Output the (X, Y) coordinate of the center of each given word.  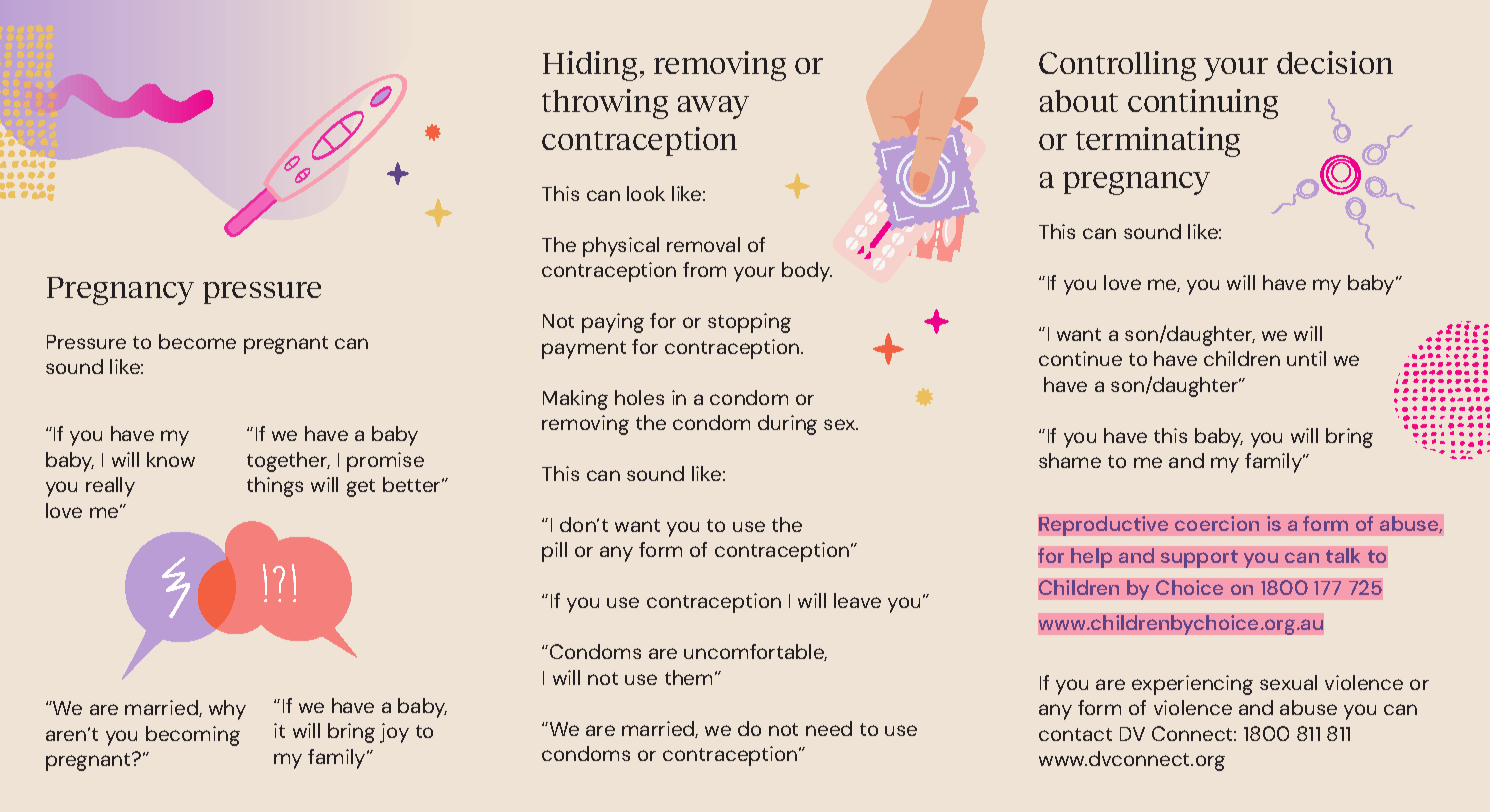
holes (639, 397)
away (713, 107)
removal (703, 244)
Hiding (590, 66)
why (227, 710)
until (1306, 358)
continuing (1203, 104)
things (275, 487)
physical (621, 247)
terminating (1158, 142)
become (197, 341)
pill (554, 552)
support (1199, 559)
